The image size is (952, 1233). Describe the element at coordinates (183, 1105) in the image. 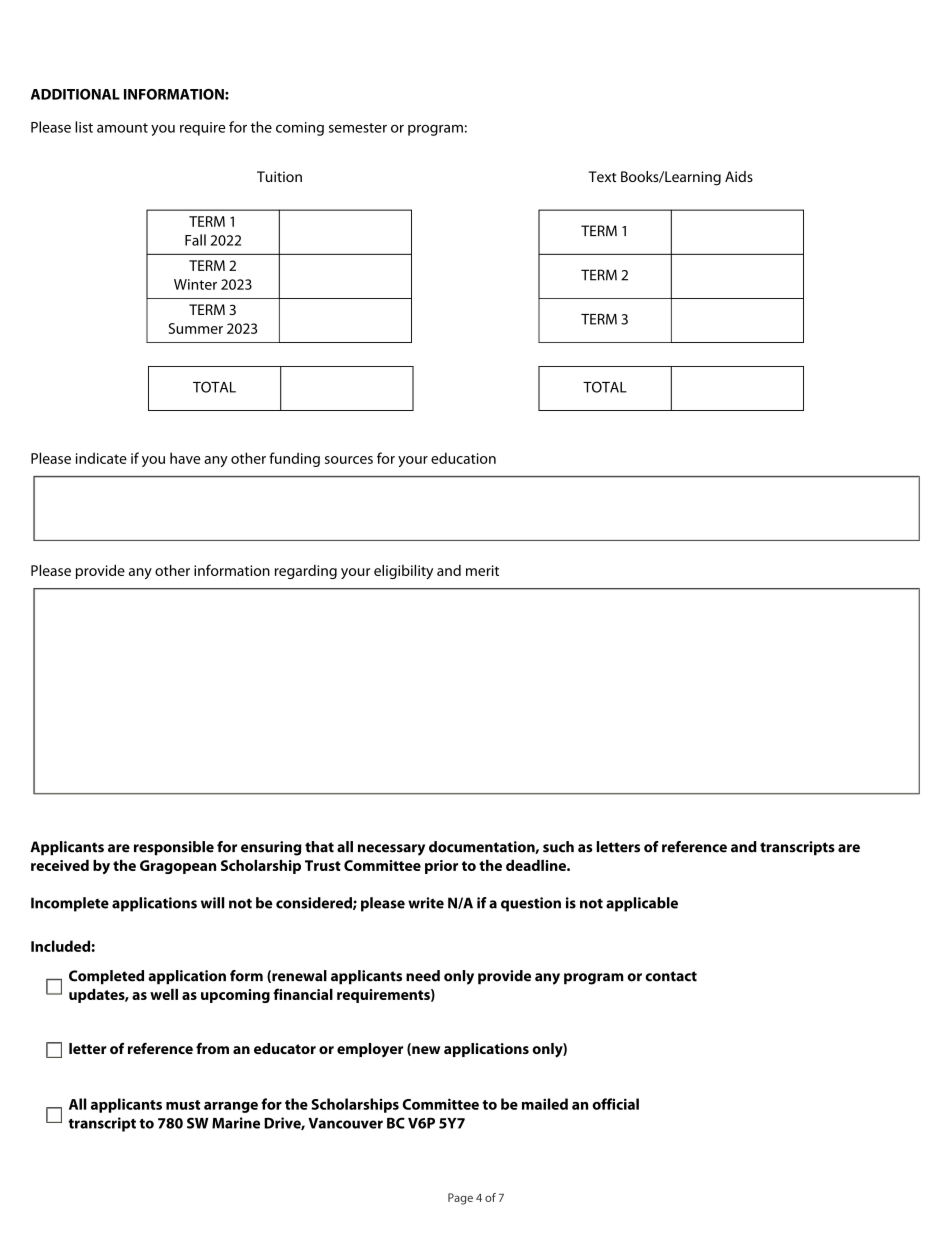

I see `must` at that location.
